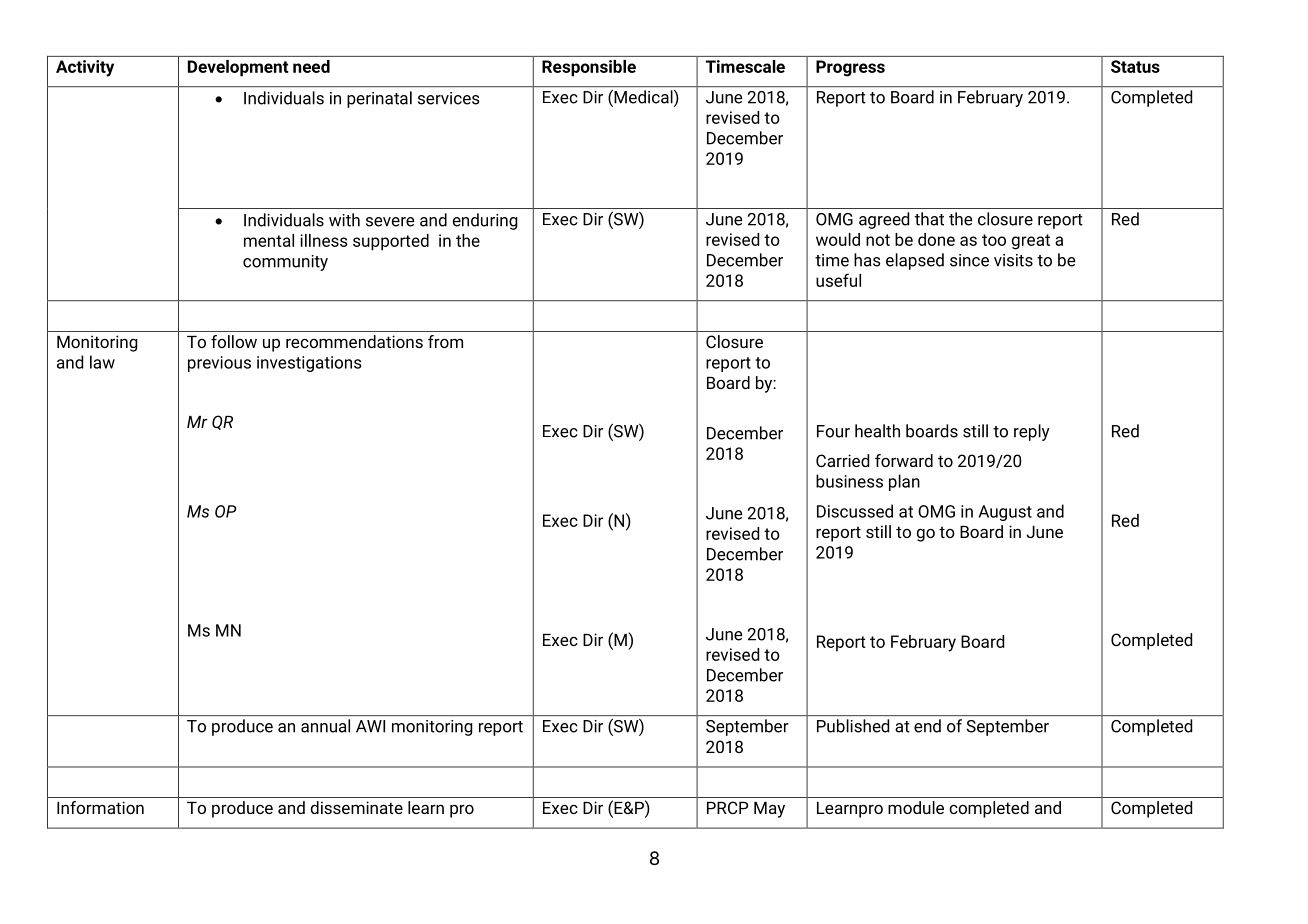 The width and height of the page is (1308, 924). I want to click on Information, so click(100, 807).
